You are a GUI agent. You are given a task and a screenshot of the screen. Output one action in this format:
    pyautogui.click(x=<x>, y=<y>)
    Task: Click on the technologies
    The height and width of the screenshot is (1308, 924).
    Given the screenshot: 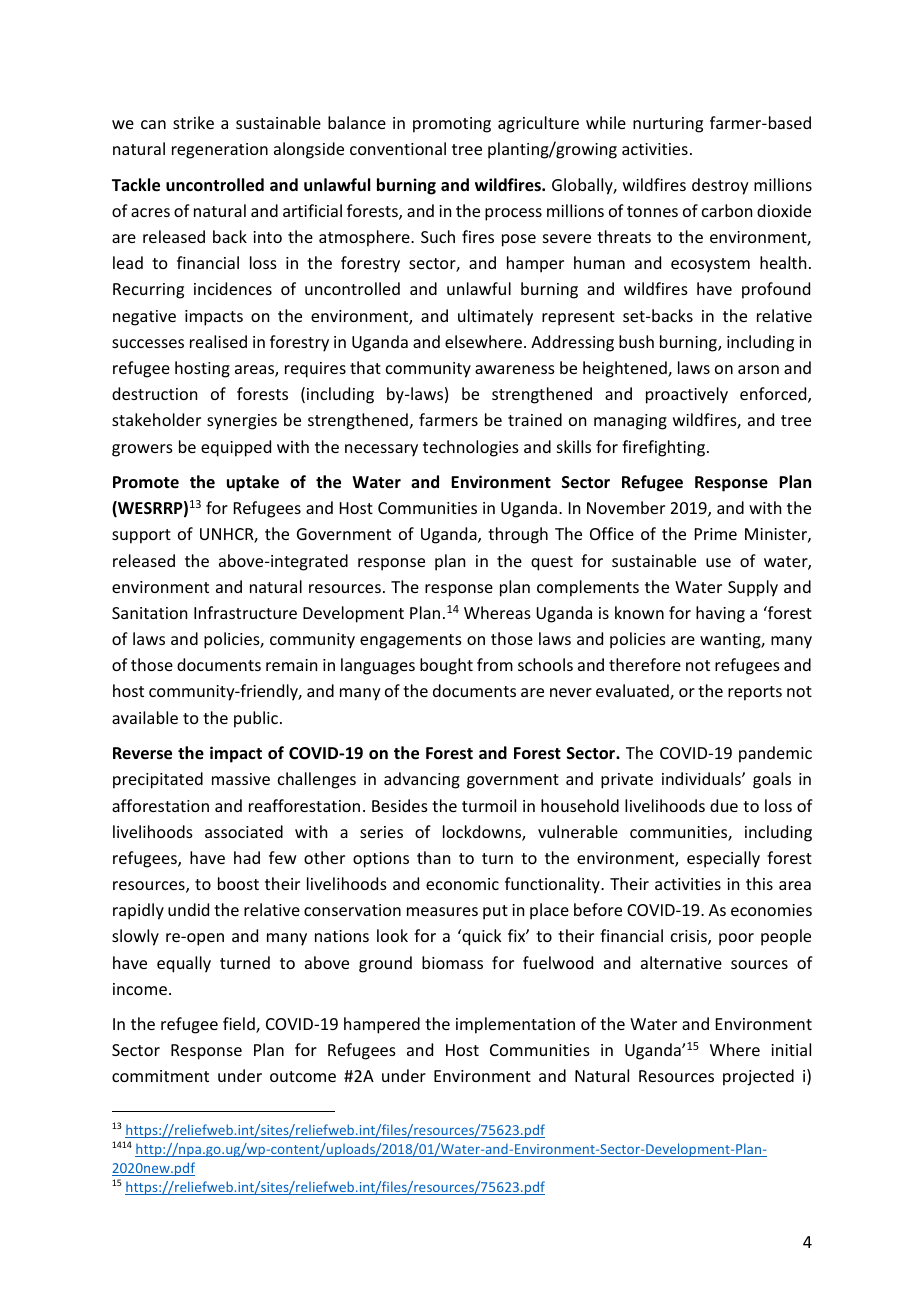 What is the action you would take?
    pyautogui.click(x=471, y=448)
